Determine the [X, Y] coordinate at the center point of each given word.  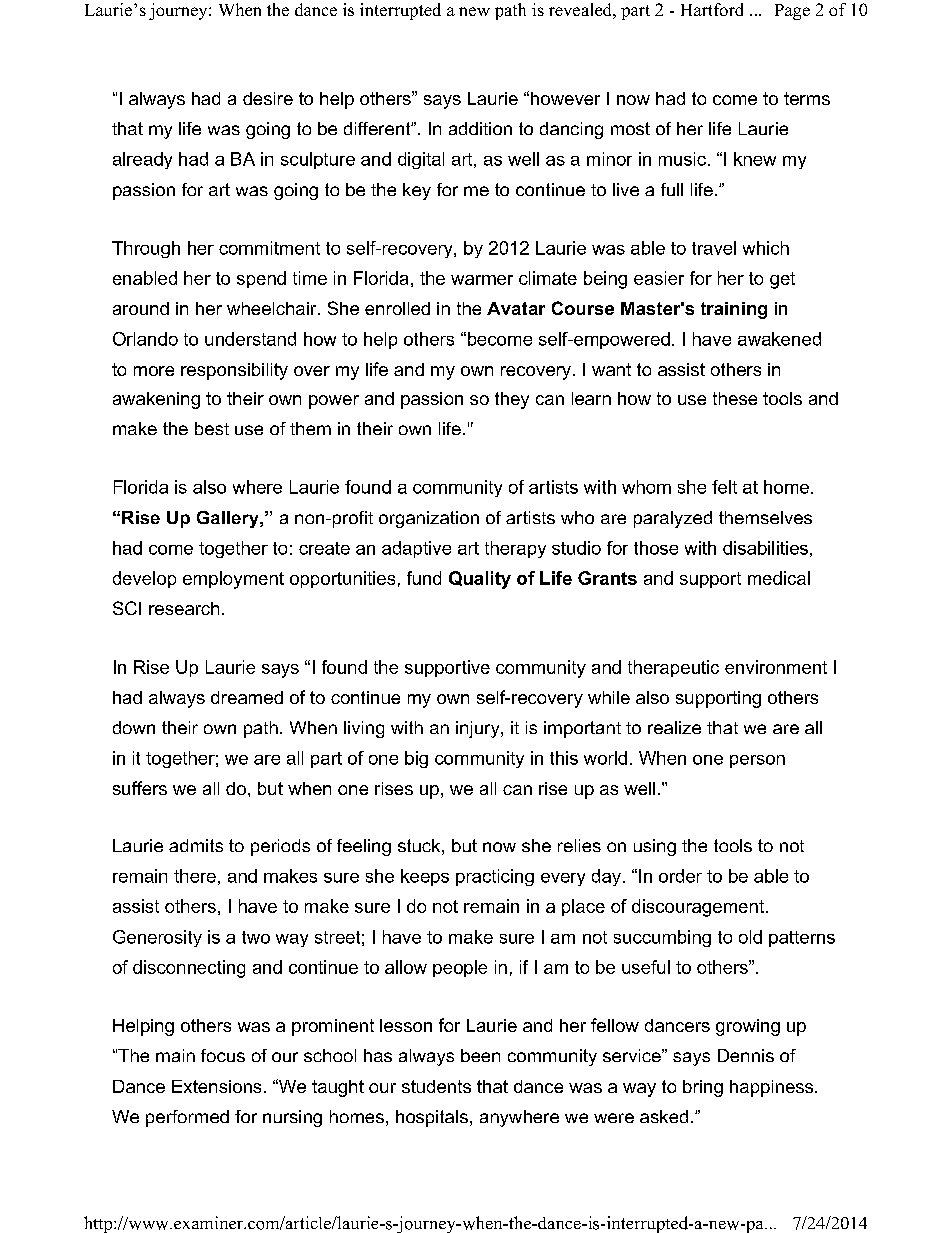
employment [233, 580]
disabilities [765, 548]
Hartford [712, 9]
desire [268, 98]
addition [480, 128]
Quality [480, 580]
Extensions [216, 1086]
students [436, 1086]
